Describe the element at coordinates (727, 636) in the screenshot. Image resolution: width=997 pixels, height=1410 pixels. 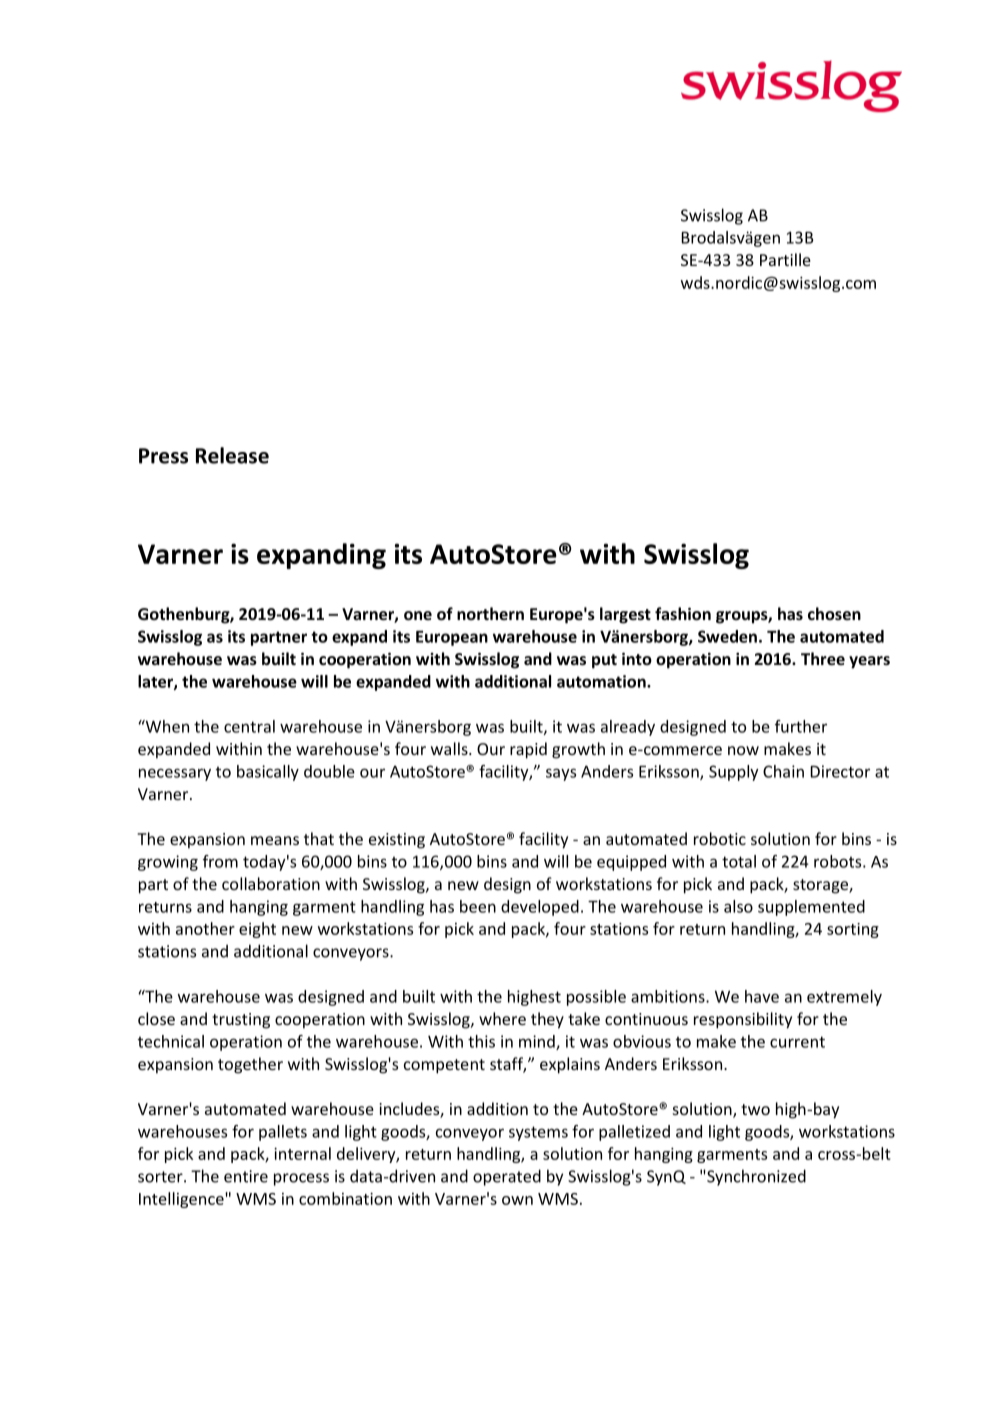
I see `Sweden` at that location.
